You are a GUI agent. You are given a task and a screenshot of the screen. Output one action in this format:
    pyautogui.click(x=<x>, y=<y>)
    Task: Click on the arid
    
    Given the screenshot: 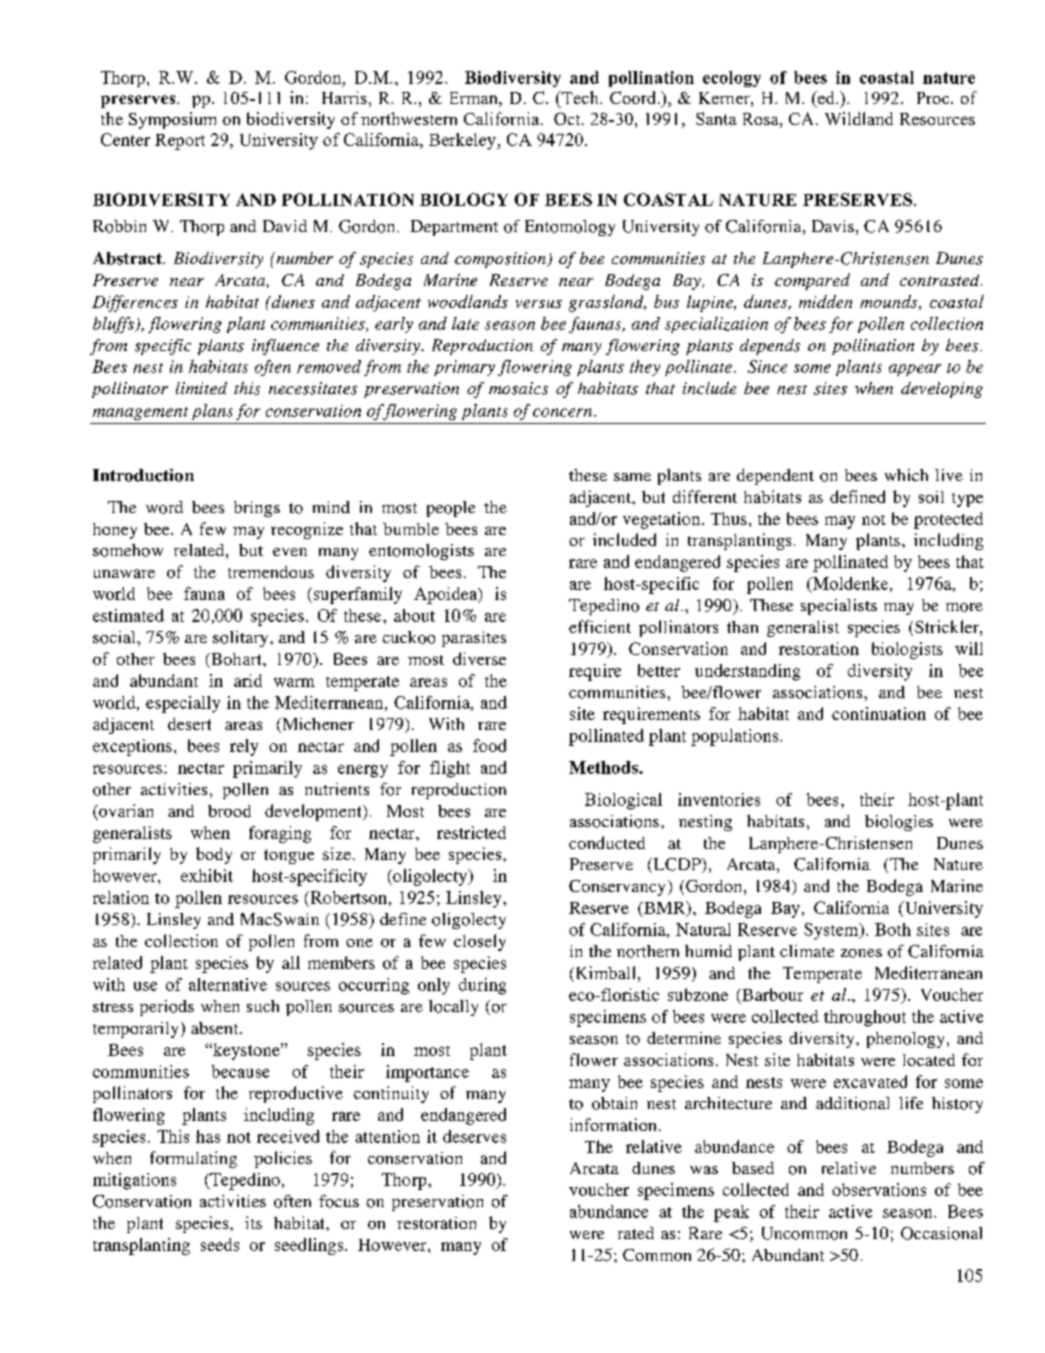 What is the action you would take?
    pyautogui.click(x=248, y=680)
